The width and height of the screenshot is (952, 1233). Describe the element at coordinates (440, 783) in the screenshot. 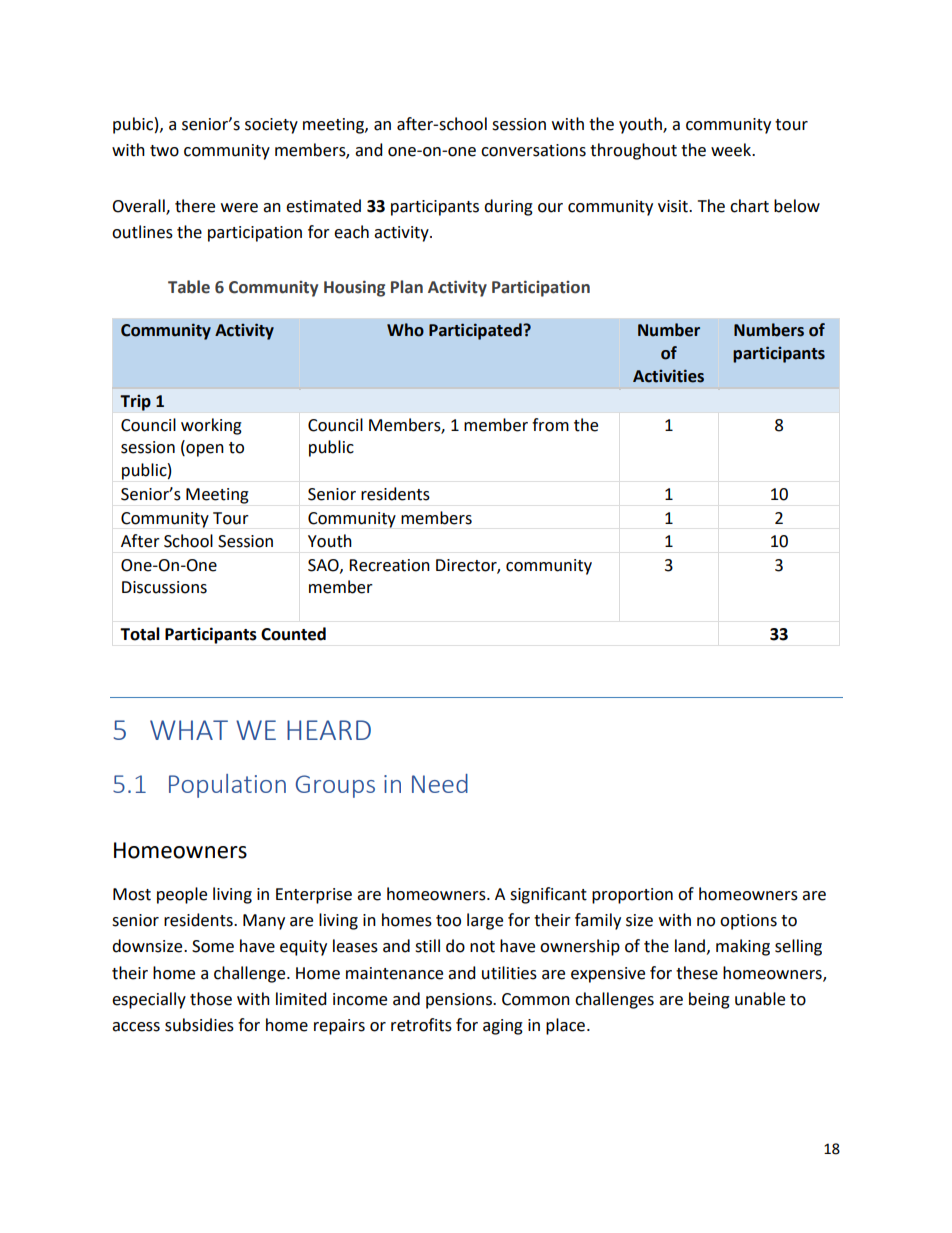

I see `Need` at that location.
